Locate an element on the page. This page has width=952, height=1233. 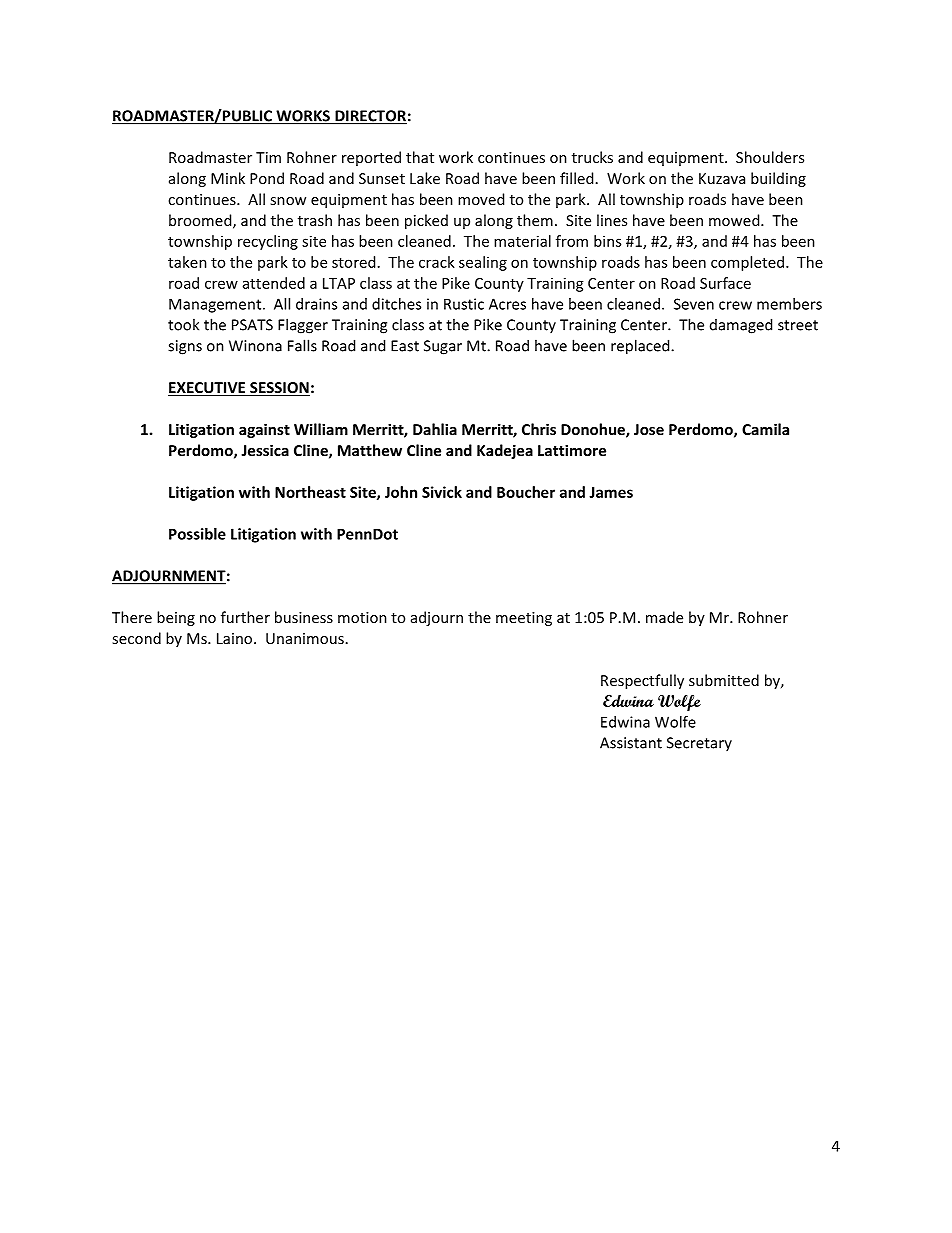
that is located at coordinates (420, 157).
